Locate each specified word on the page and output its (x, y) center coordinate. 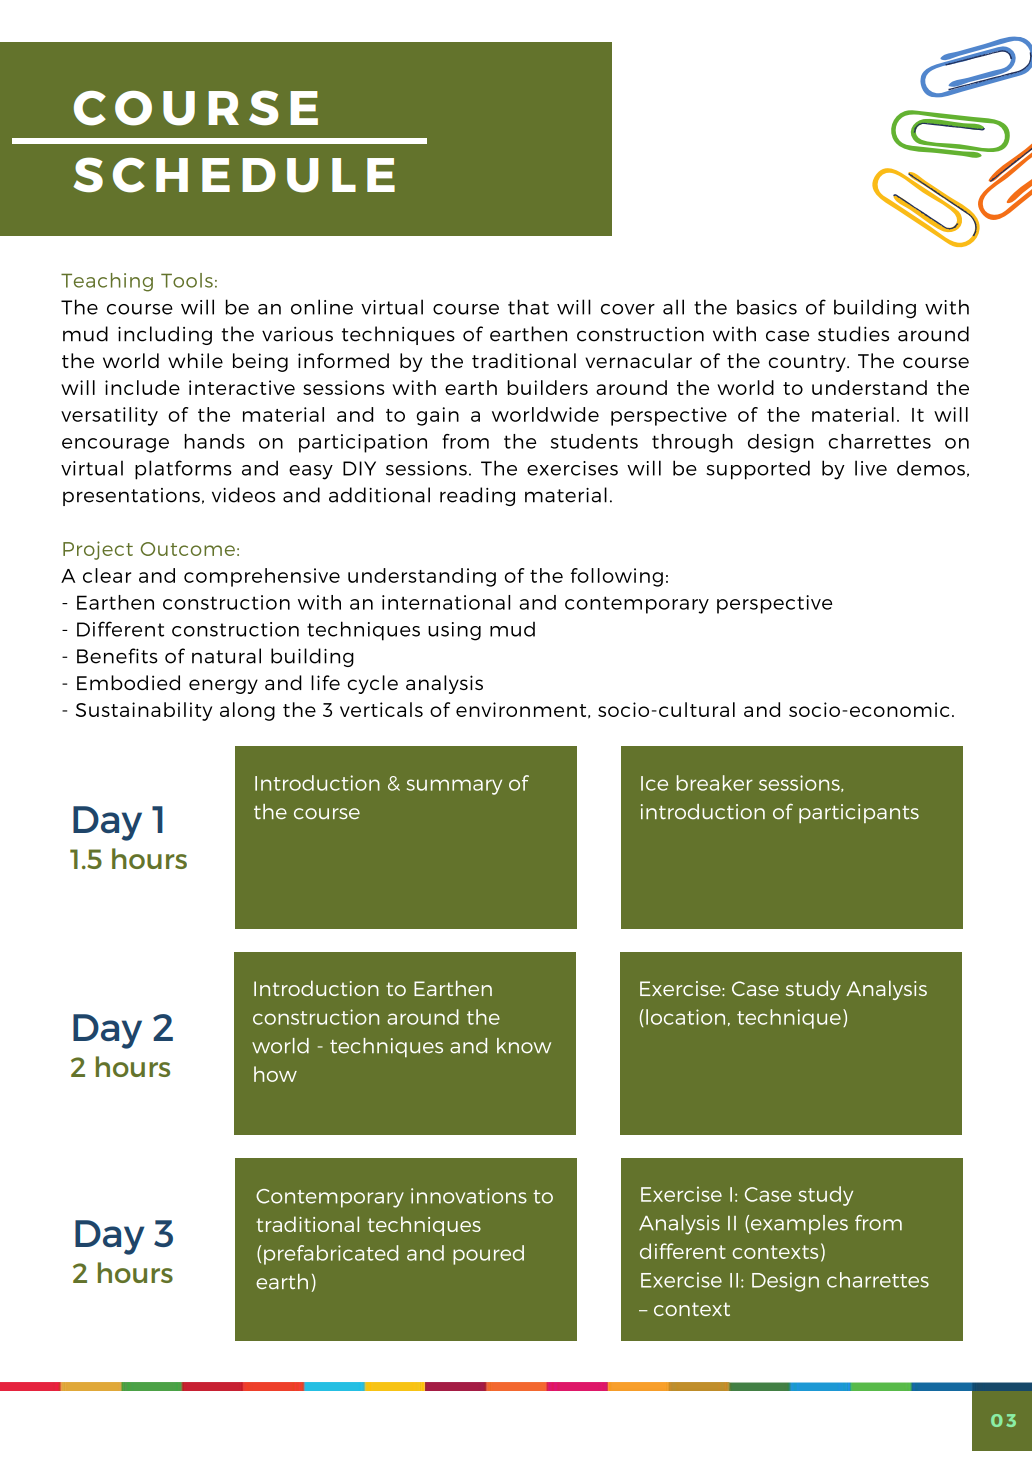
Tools (187, 280)
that (528, 307)
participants (859, 813)
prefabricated (331, 1255)
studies (853, 334)
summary (454, 787)
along (247, 711)
